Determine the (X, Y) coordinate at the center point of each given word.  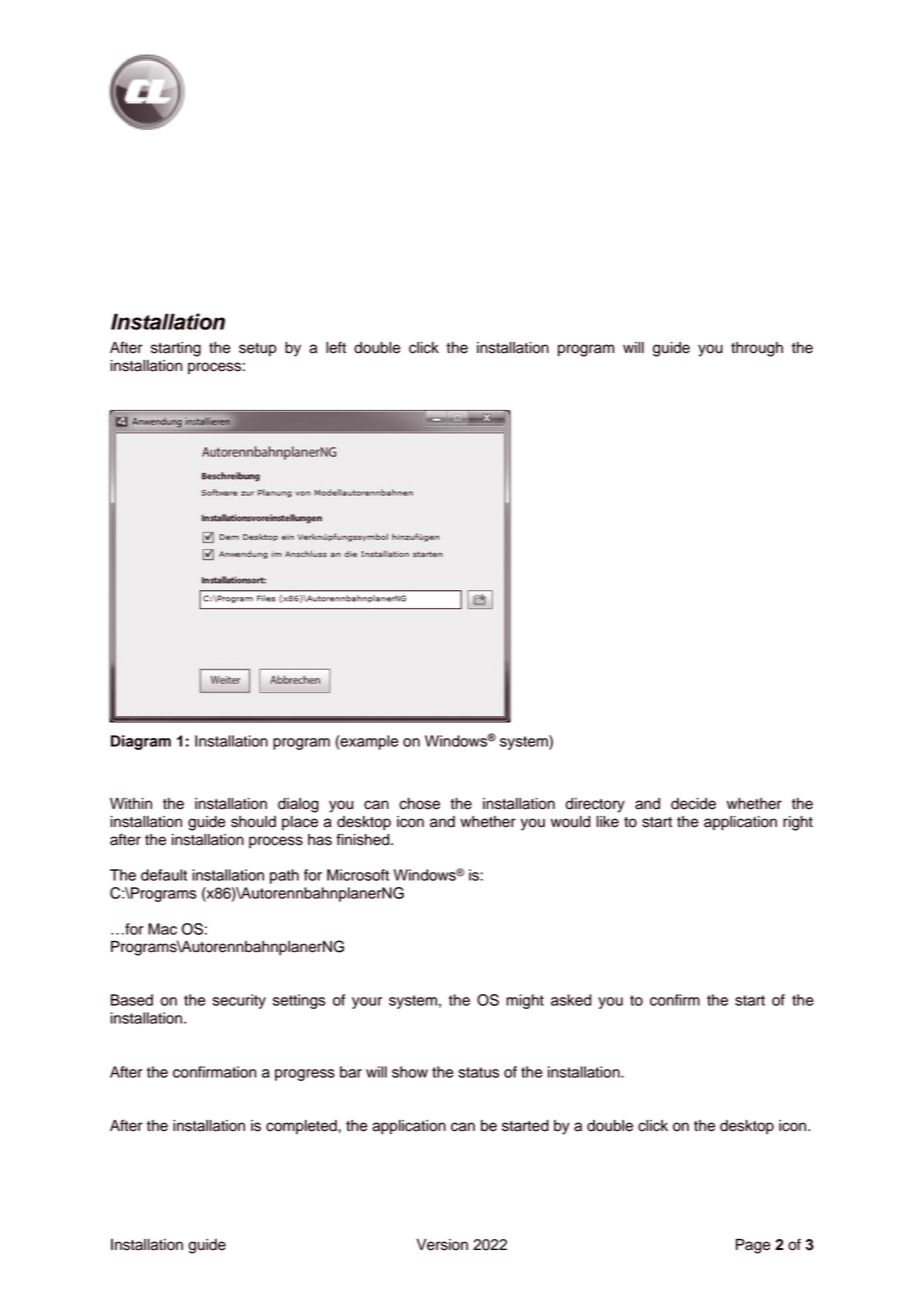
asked (571, 1000)
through (757, 349)
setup (258, 350)
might (525, 1001)
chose (419, 804)
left (336, 347)
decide (693, 804)
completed (302, 1127)
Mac (162, 929)
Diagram (141, 742)
